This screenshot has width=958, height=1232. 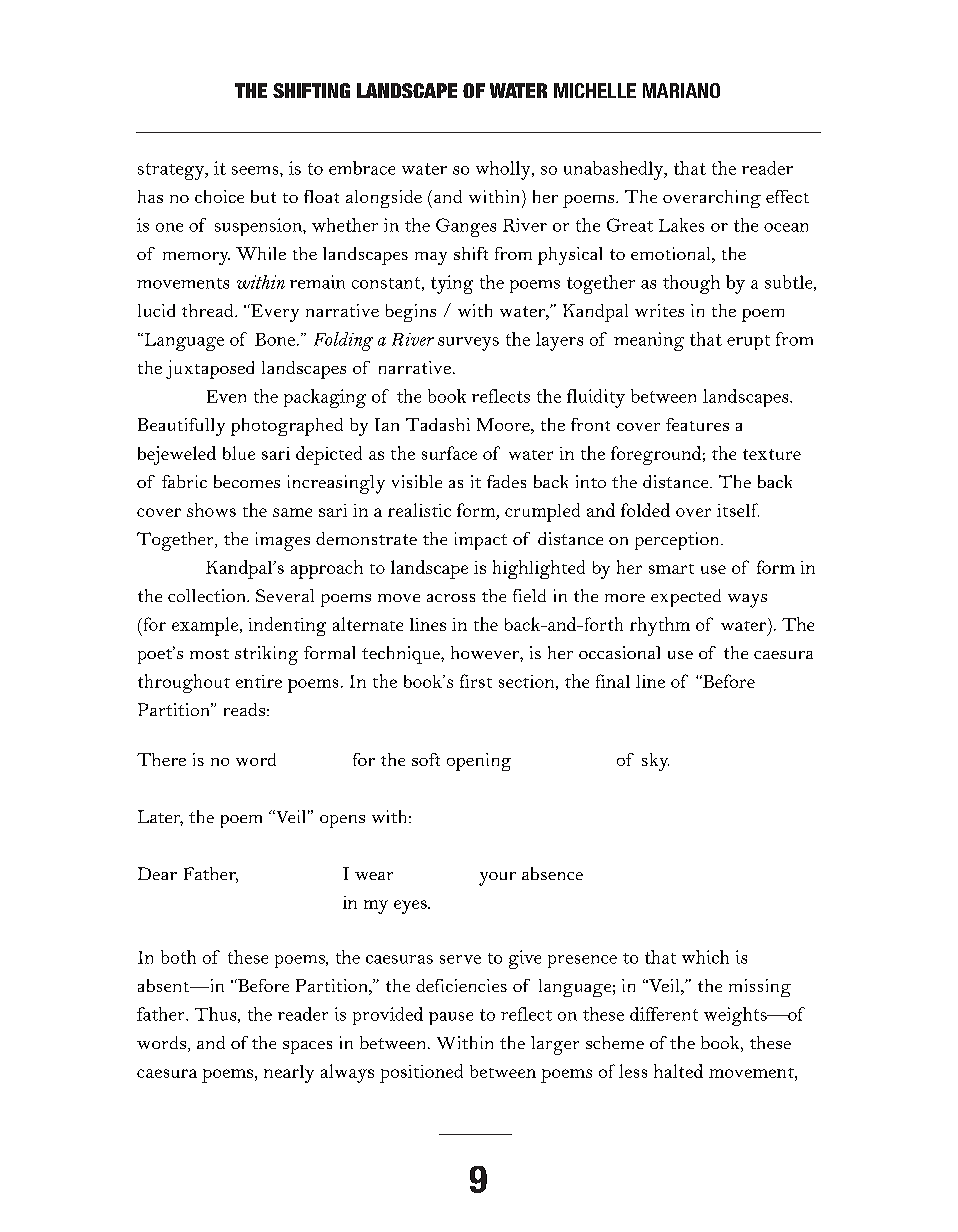 I want to click on opening, so click(x=479, y=762).
